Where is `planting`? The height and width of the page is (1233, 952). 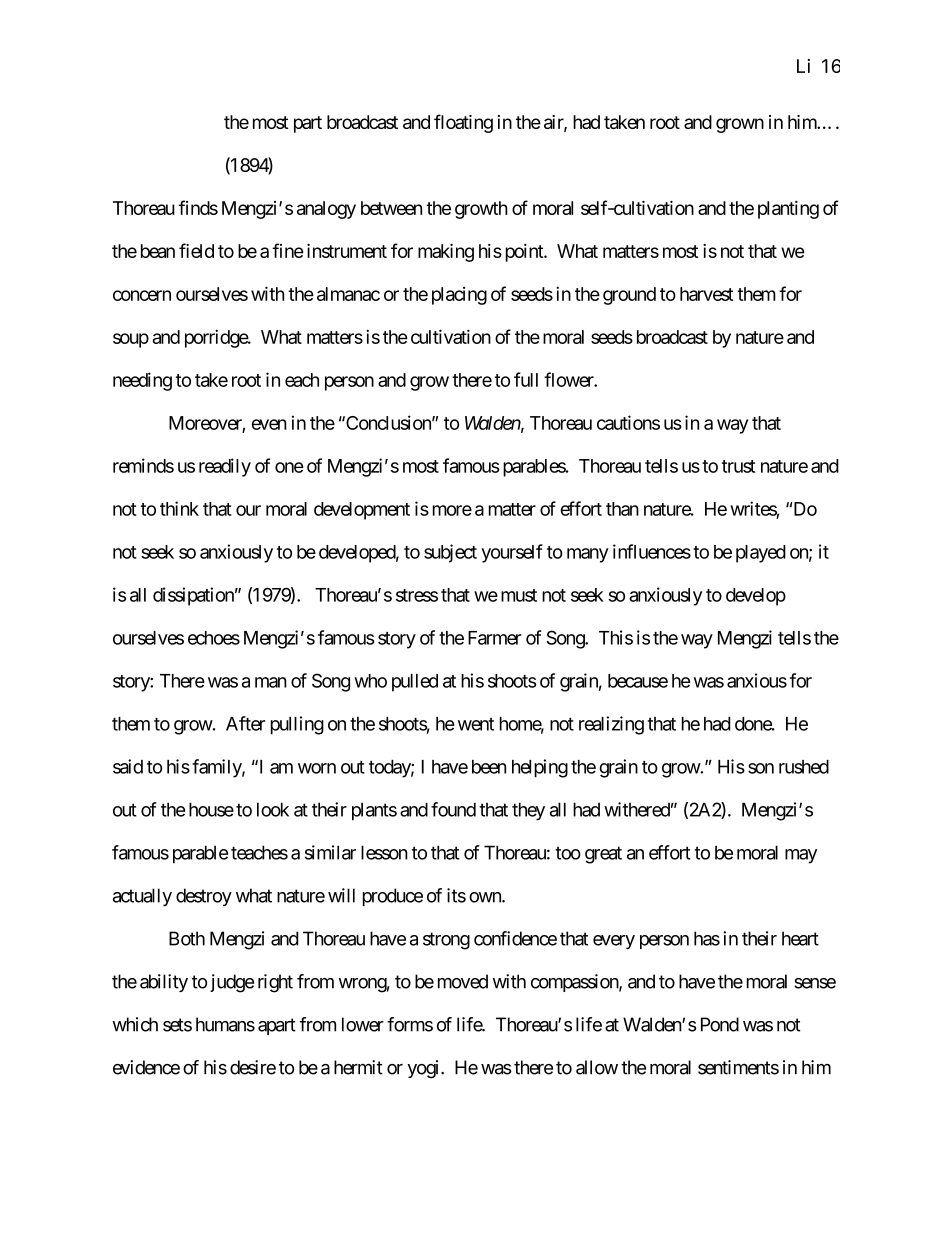 planting is located at coordinates (788, 210).
